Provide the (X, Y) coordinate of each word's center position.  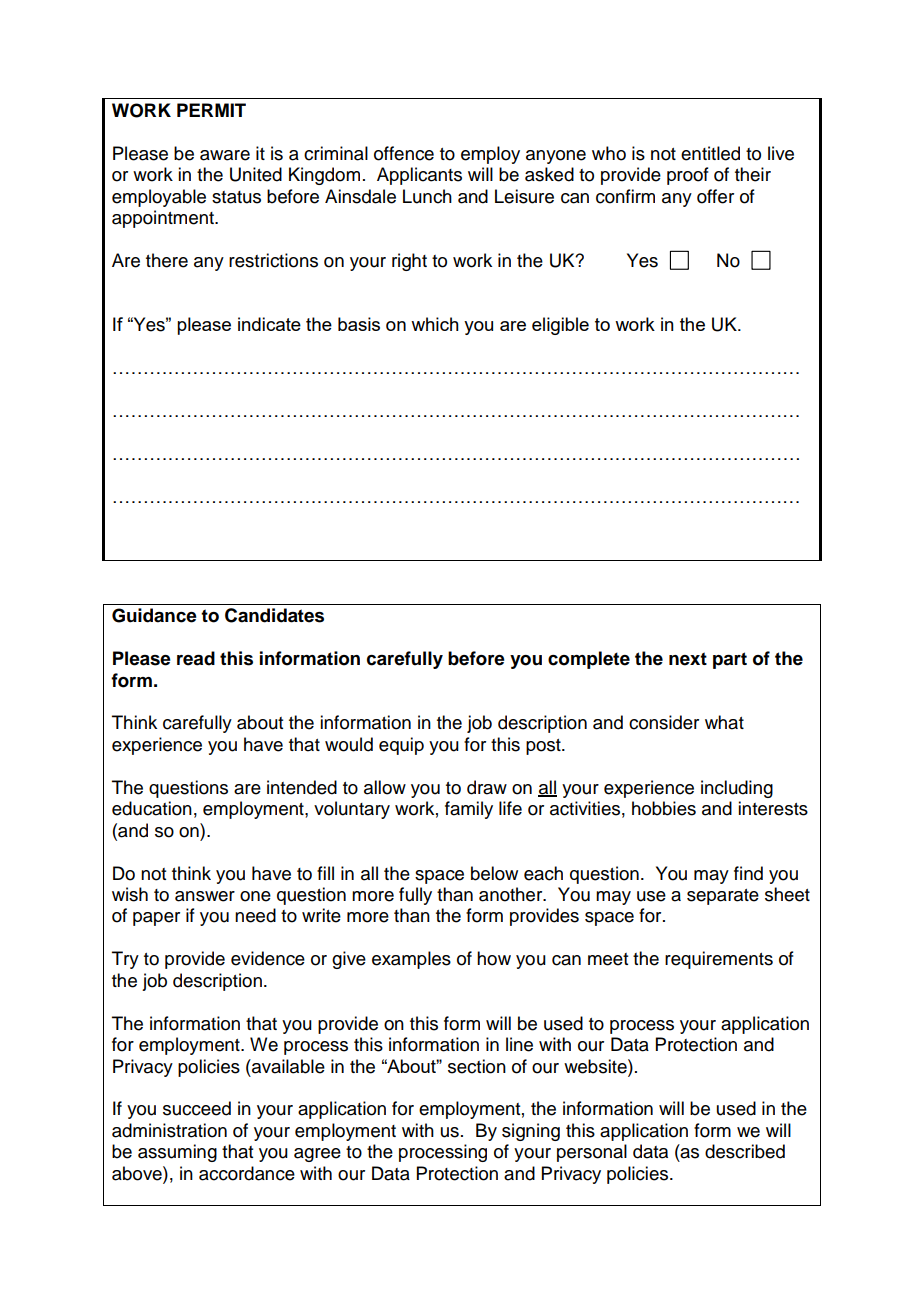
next (688, 659)
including (737, 789)
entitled (710, 153)
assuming (177, 1153)
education (152, 808)
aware (225, 155)
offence (404, 153)
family (469, 810)
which (435, 324)
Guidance (154, 615)
